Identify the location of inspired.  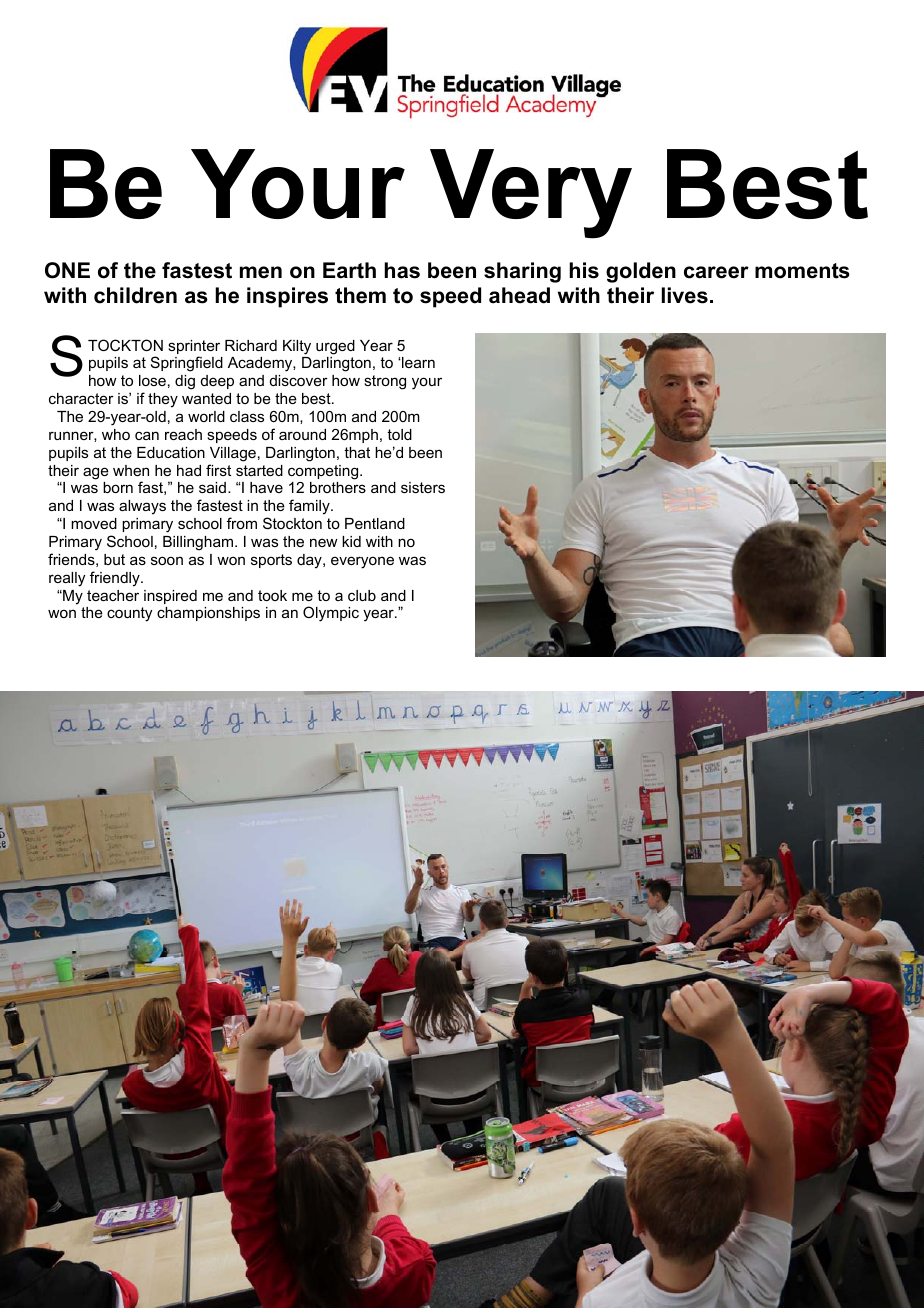
(170, 597).
